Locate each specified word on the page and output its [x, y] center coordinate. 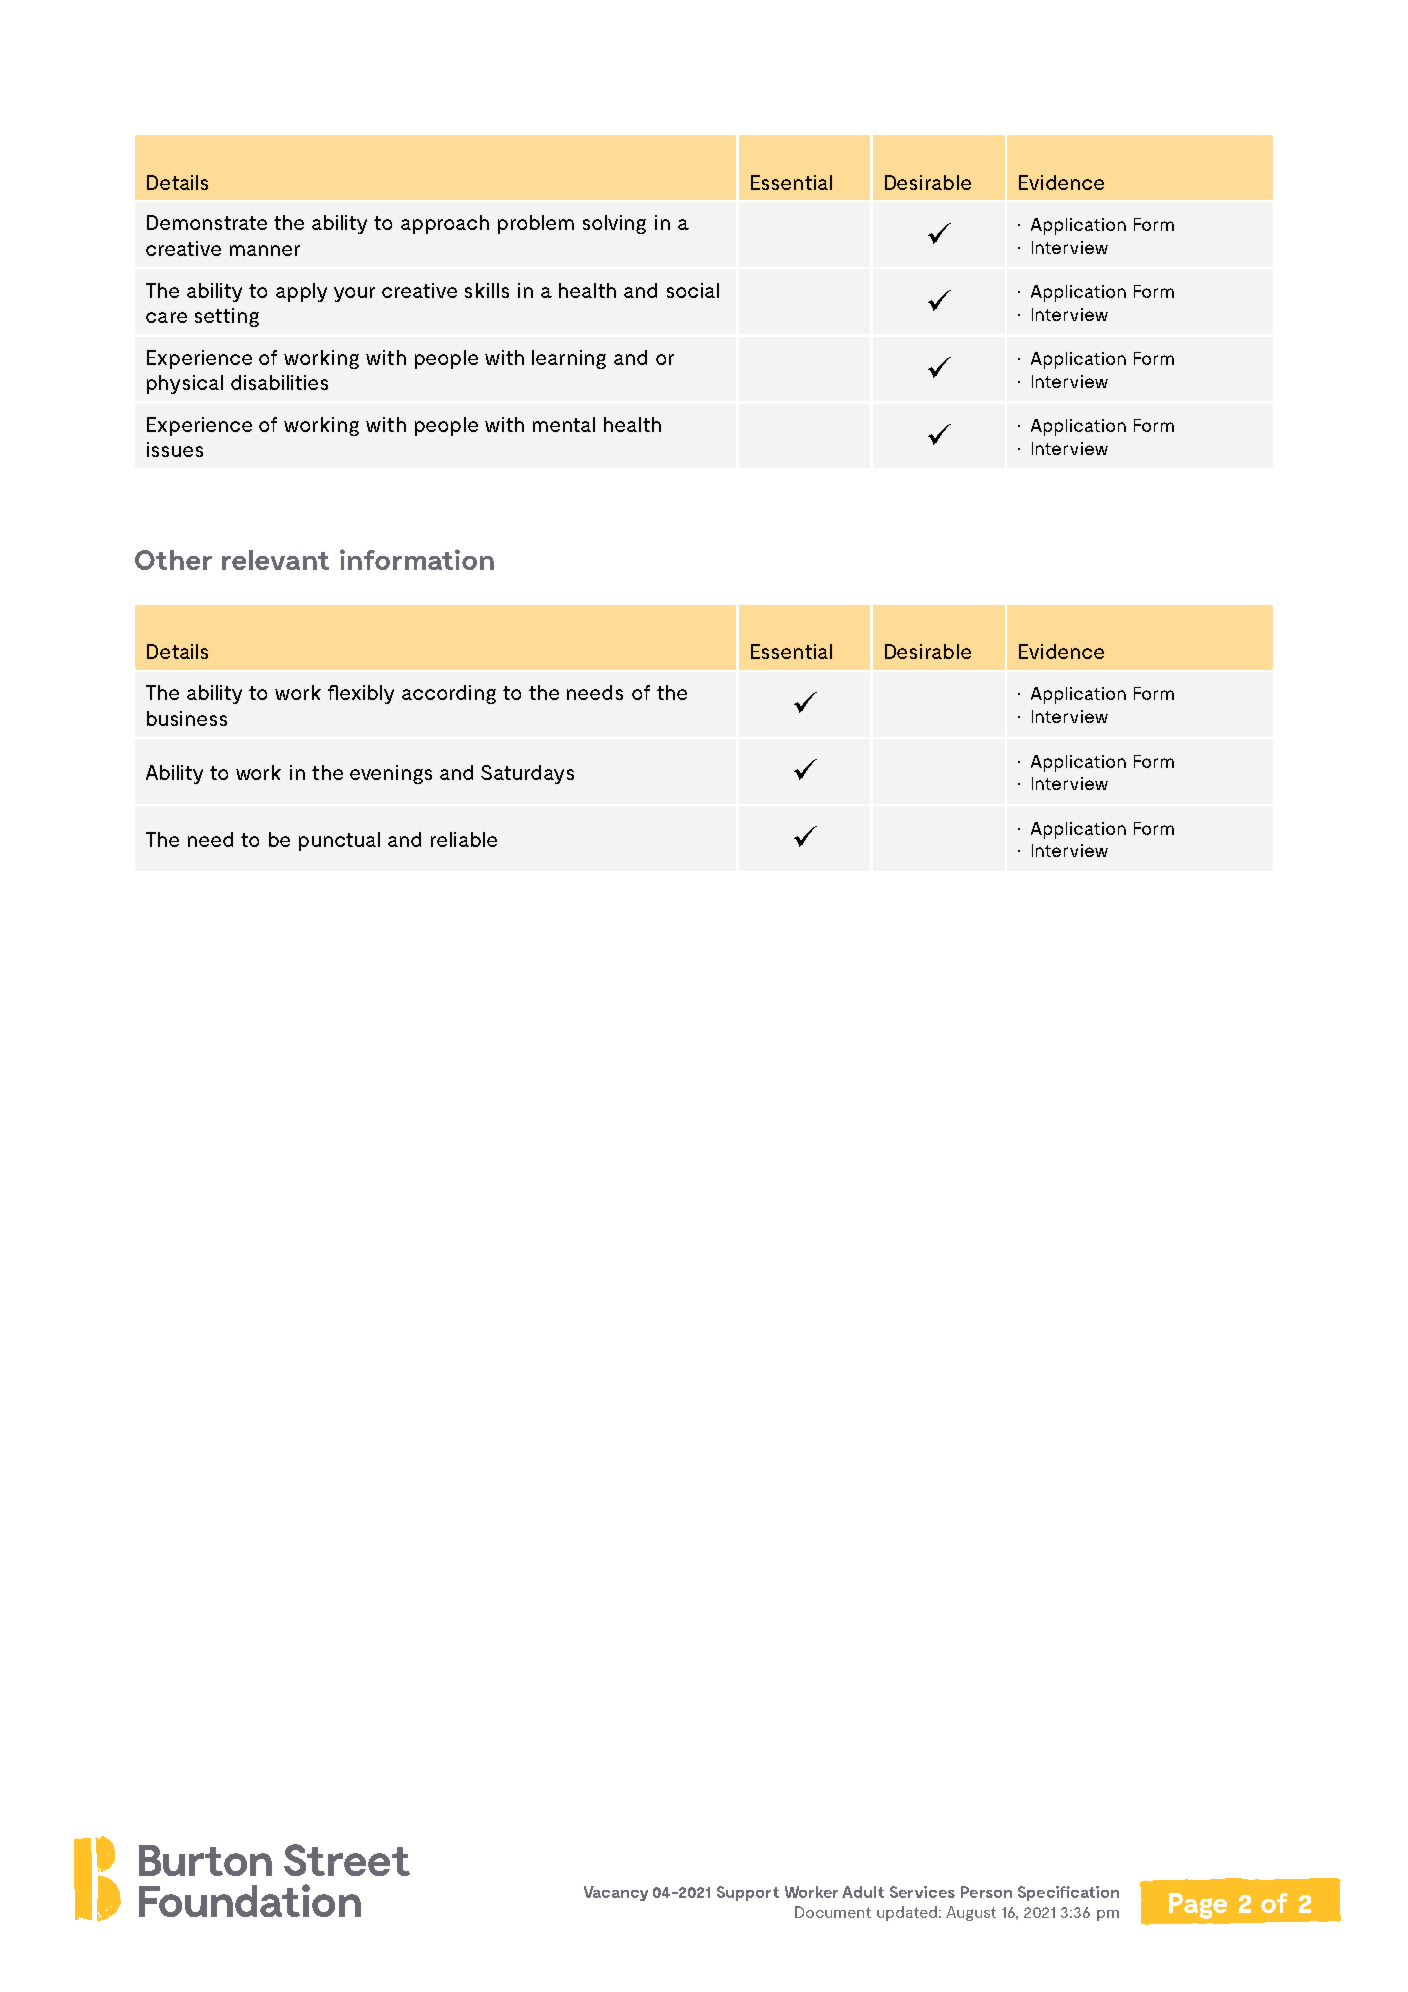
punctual [339, 841]
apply [301, 292]
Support [748, 1893]
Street [347, 1860]
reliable [464, 839]
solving [614, 224]
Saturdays [527, 774]
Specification [1068, 1893]
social [693, 290]
